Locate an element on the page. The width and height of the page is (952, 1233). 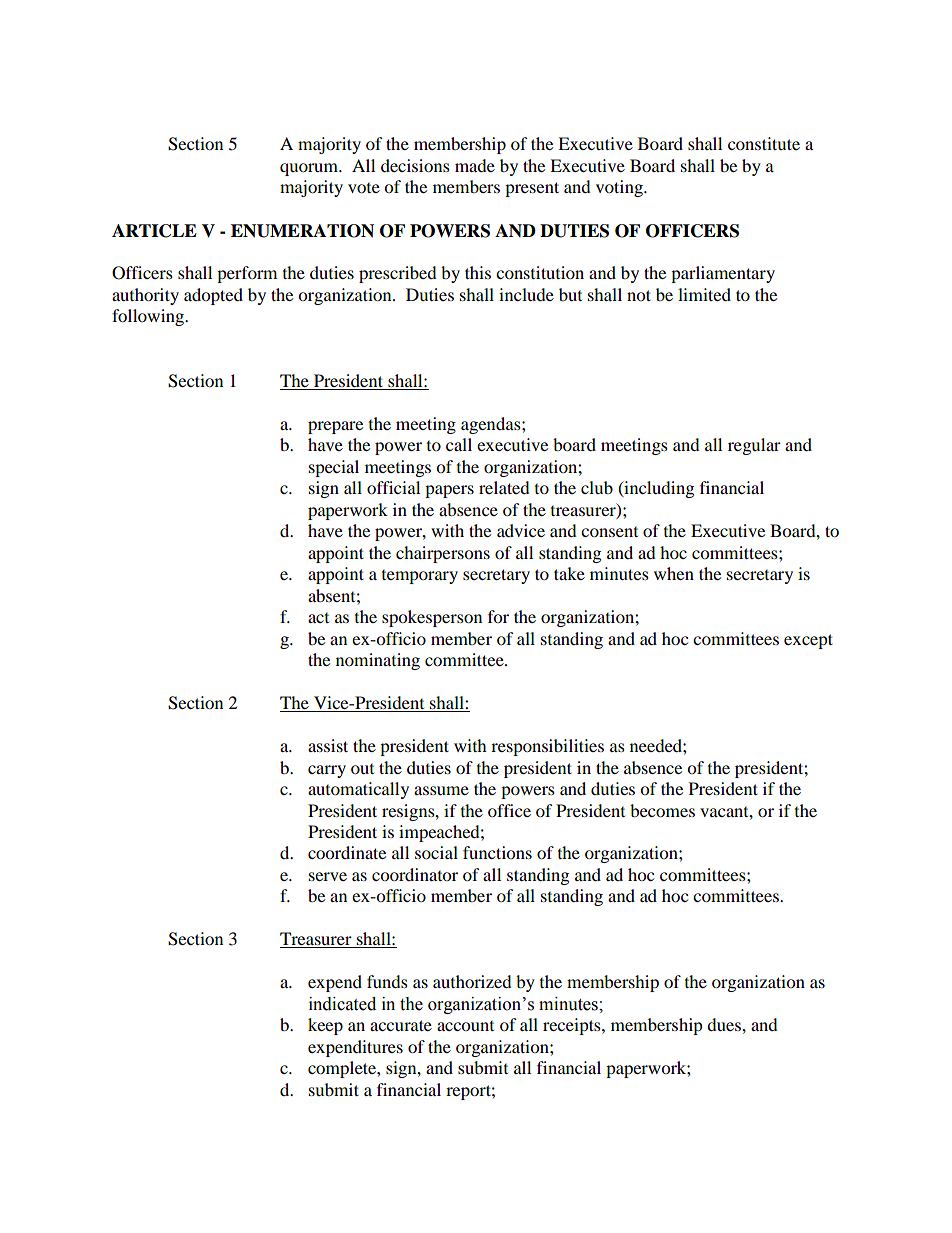
responsibilities is located at coordinates (547, 747).
